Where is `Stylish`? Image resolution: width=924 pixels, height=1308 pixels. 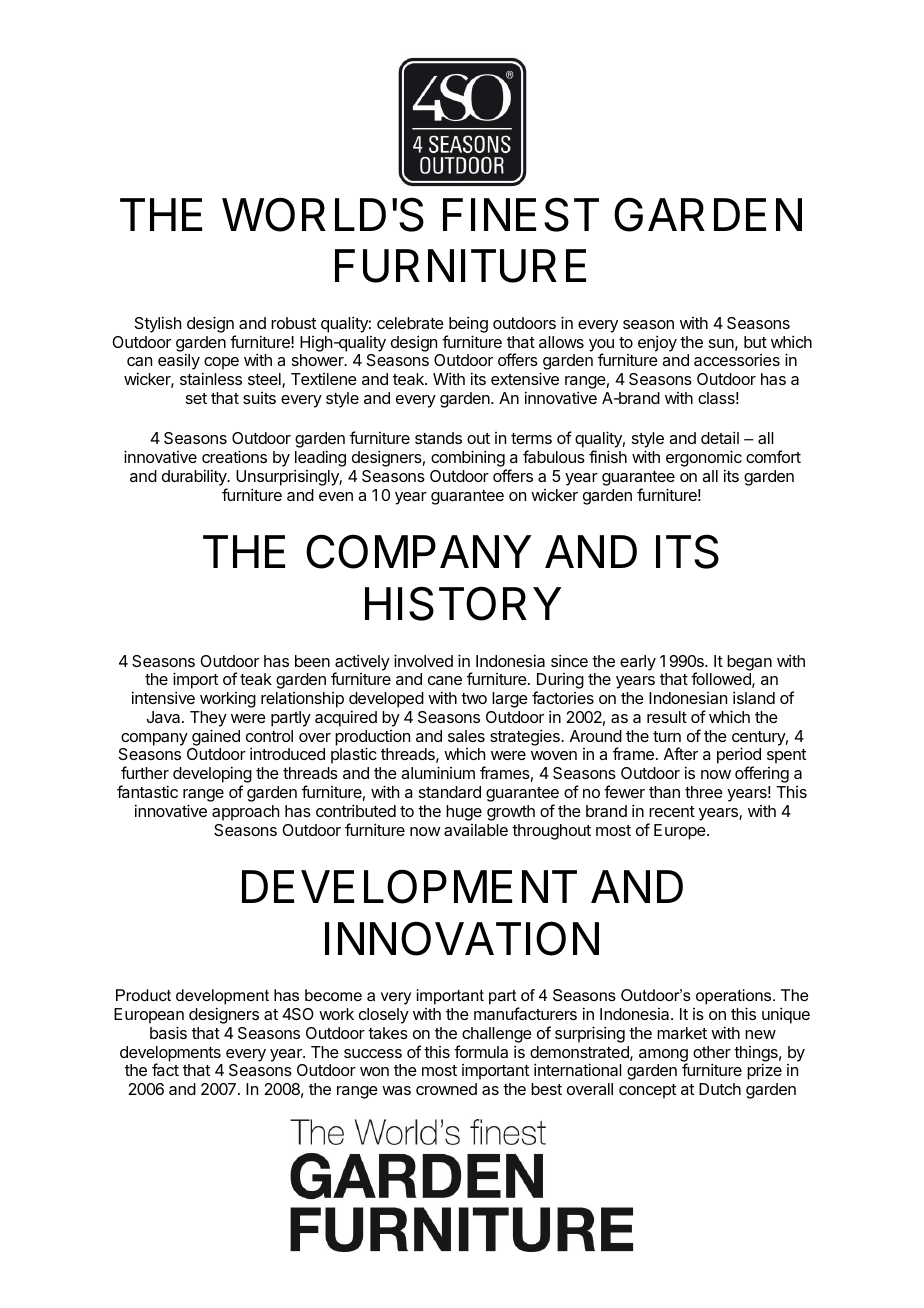
Stylish is located at coordinates (158, 324).
